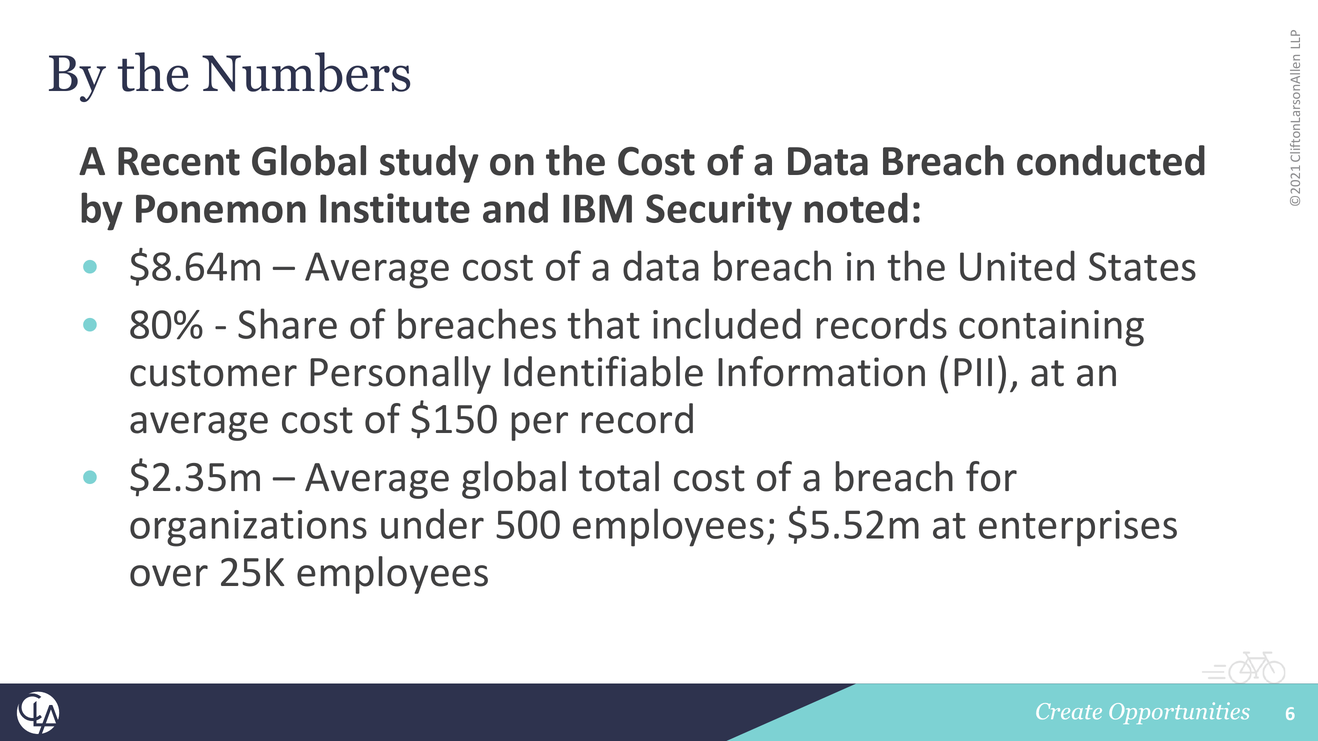 This image has height=741, width=1318. I want to click on Numbers, so click(306, 72).
